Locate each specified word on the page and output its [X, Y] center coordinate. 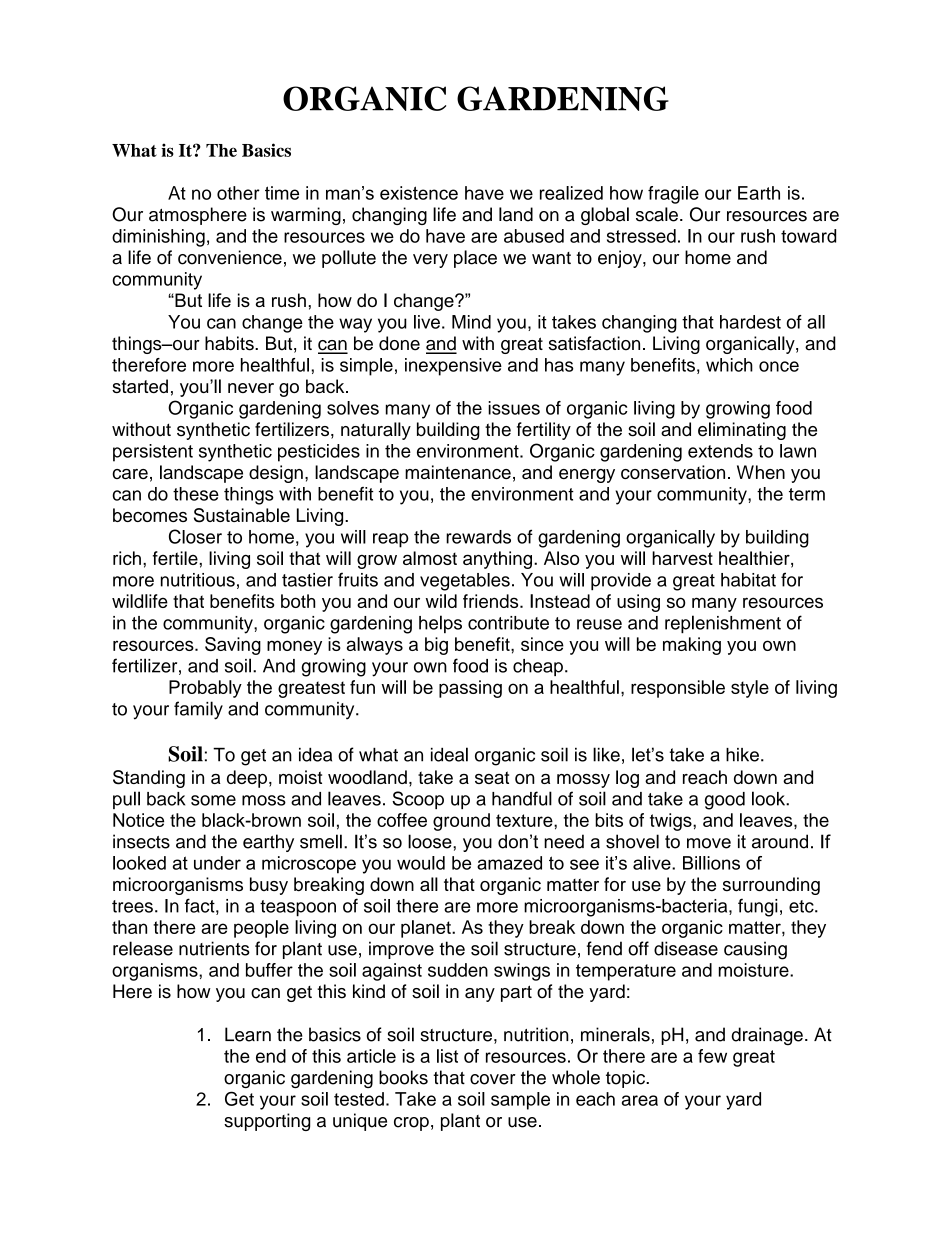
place [475, 259]
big [436, 646]
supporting [267, 1122]
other [238, 193]
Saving [233, 646]
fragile [673, 195]
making [692, 646]
